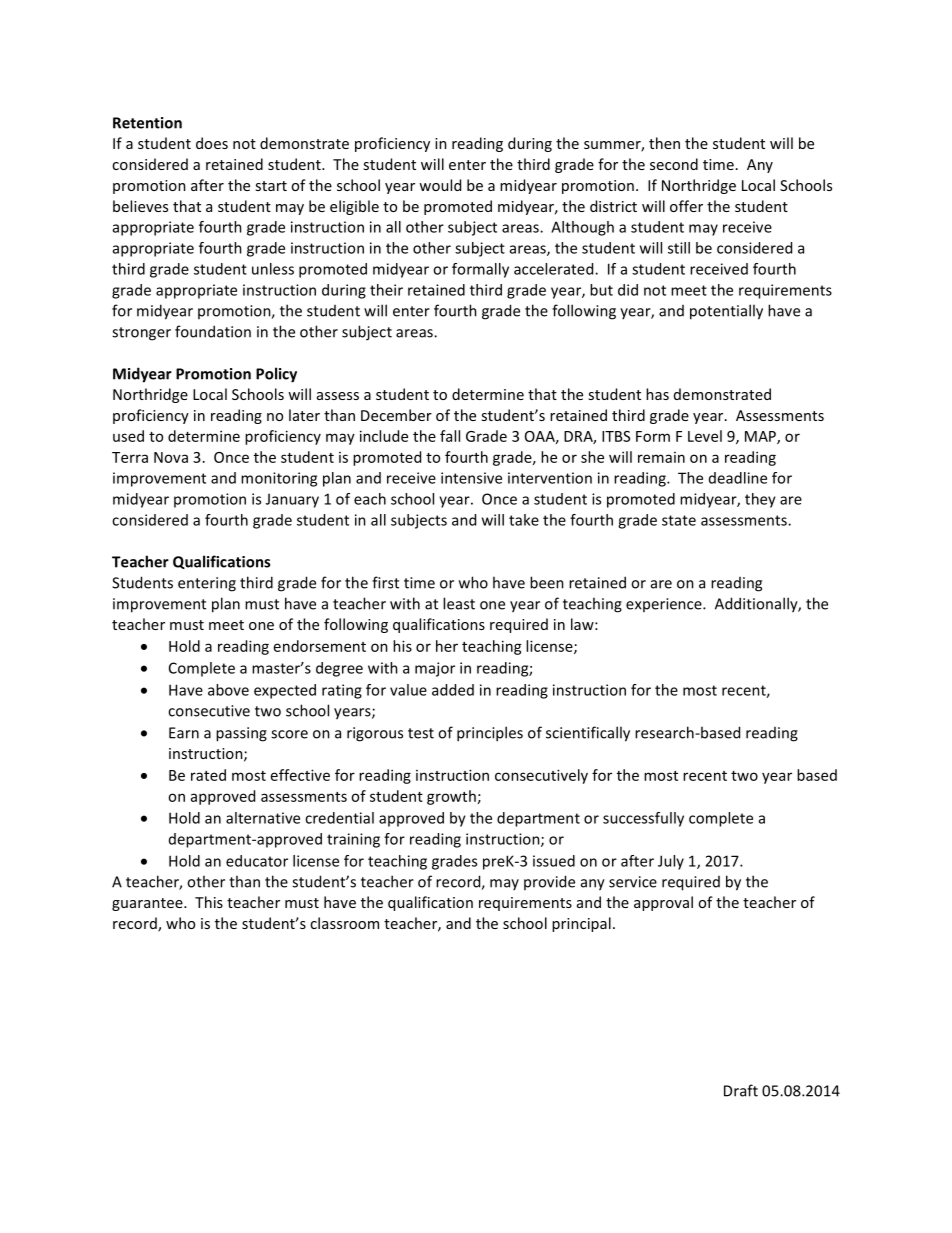 The height and width of the screenshot is (1233, 952). I want to click on Earn, so click(184, 733).
